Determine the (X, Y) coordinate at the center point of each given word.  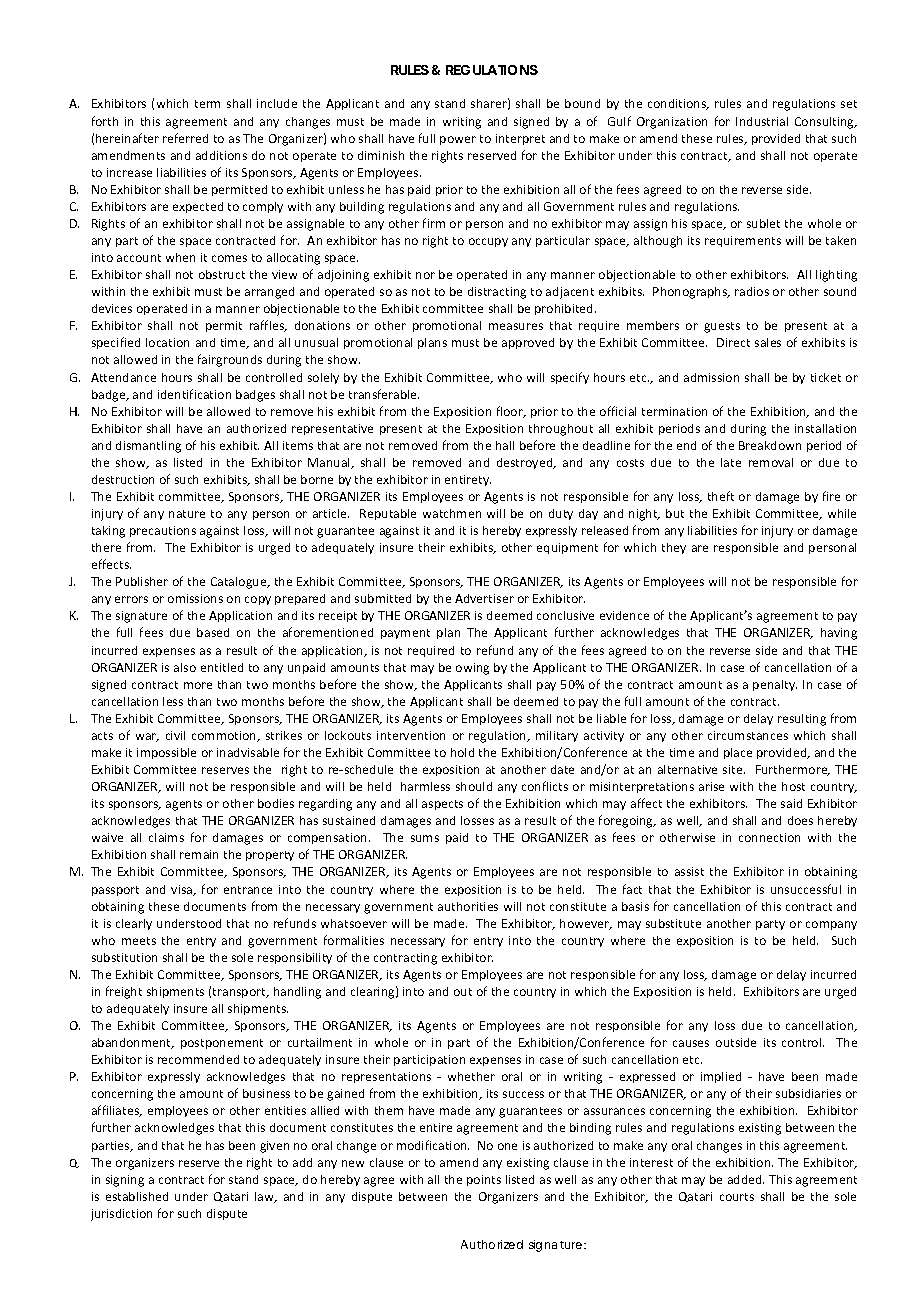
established (137, 1196)
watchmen (452, 513)
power (458, 140)
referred (185, 138)
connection (769, 837)
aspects (442, 805)
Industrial (762, 121)
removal (771, 462)
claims (166, 837)
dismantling (148, 447)
